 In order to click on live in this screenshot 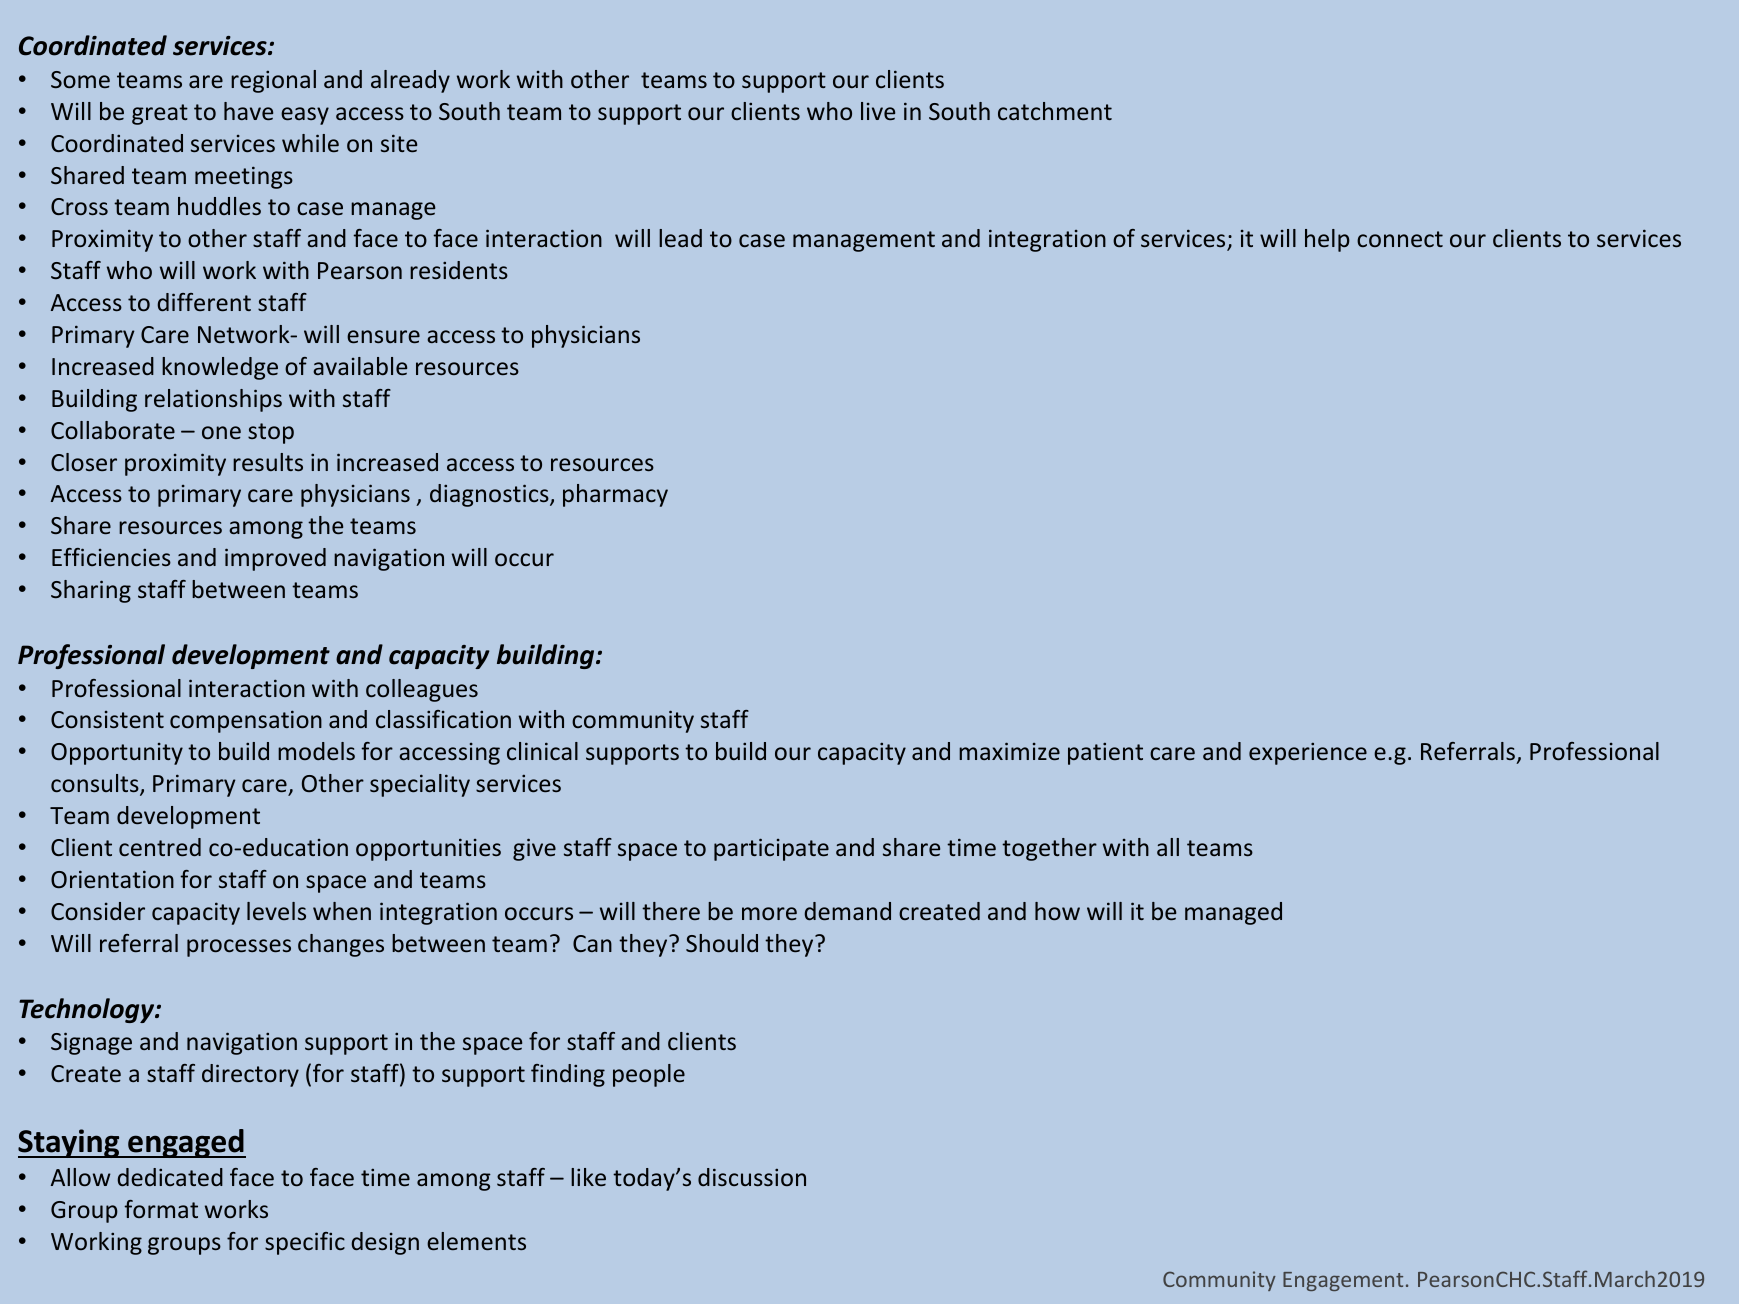, I will do `click(878, 111)`.
